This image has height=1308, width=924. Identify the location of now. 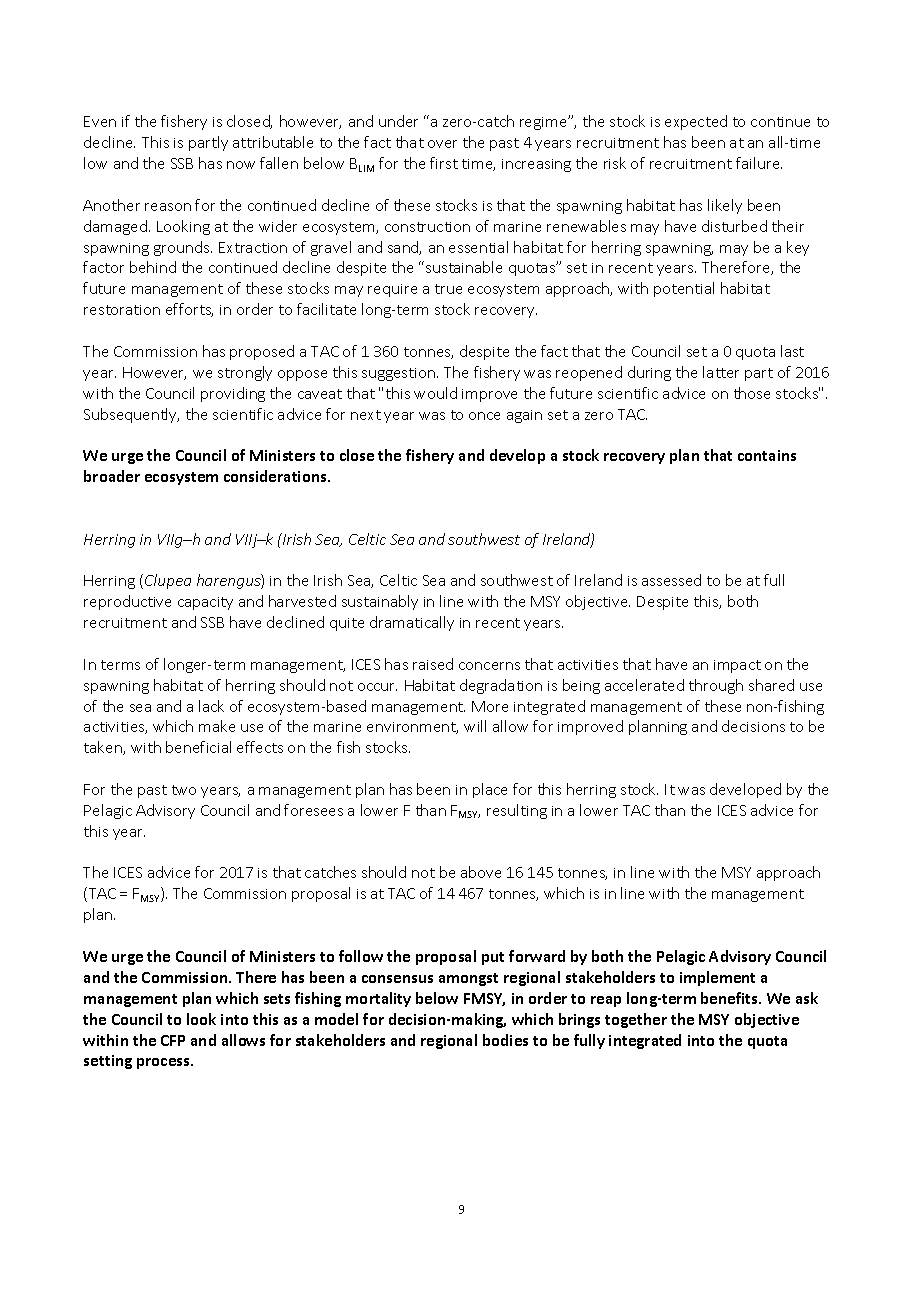
(241, 165).
